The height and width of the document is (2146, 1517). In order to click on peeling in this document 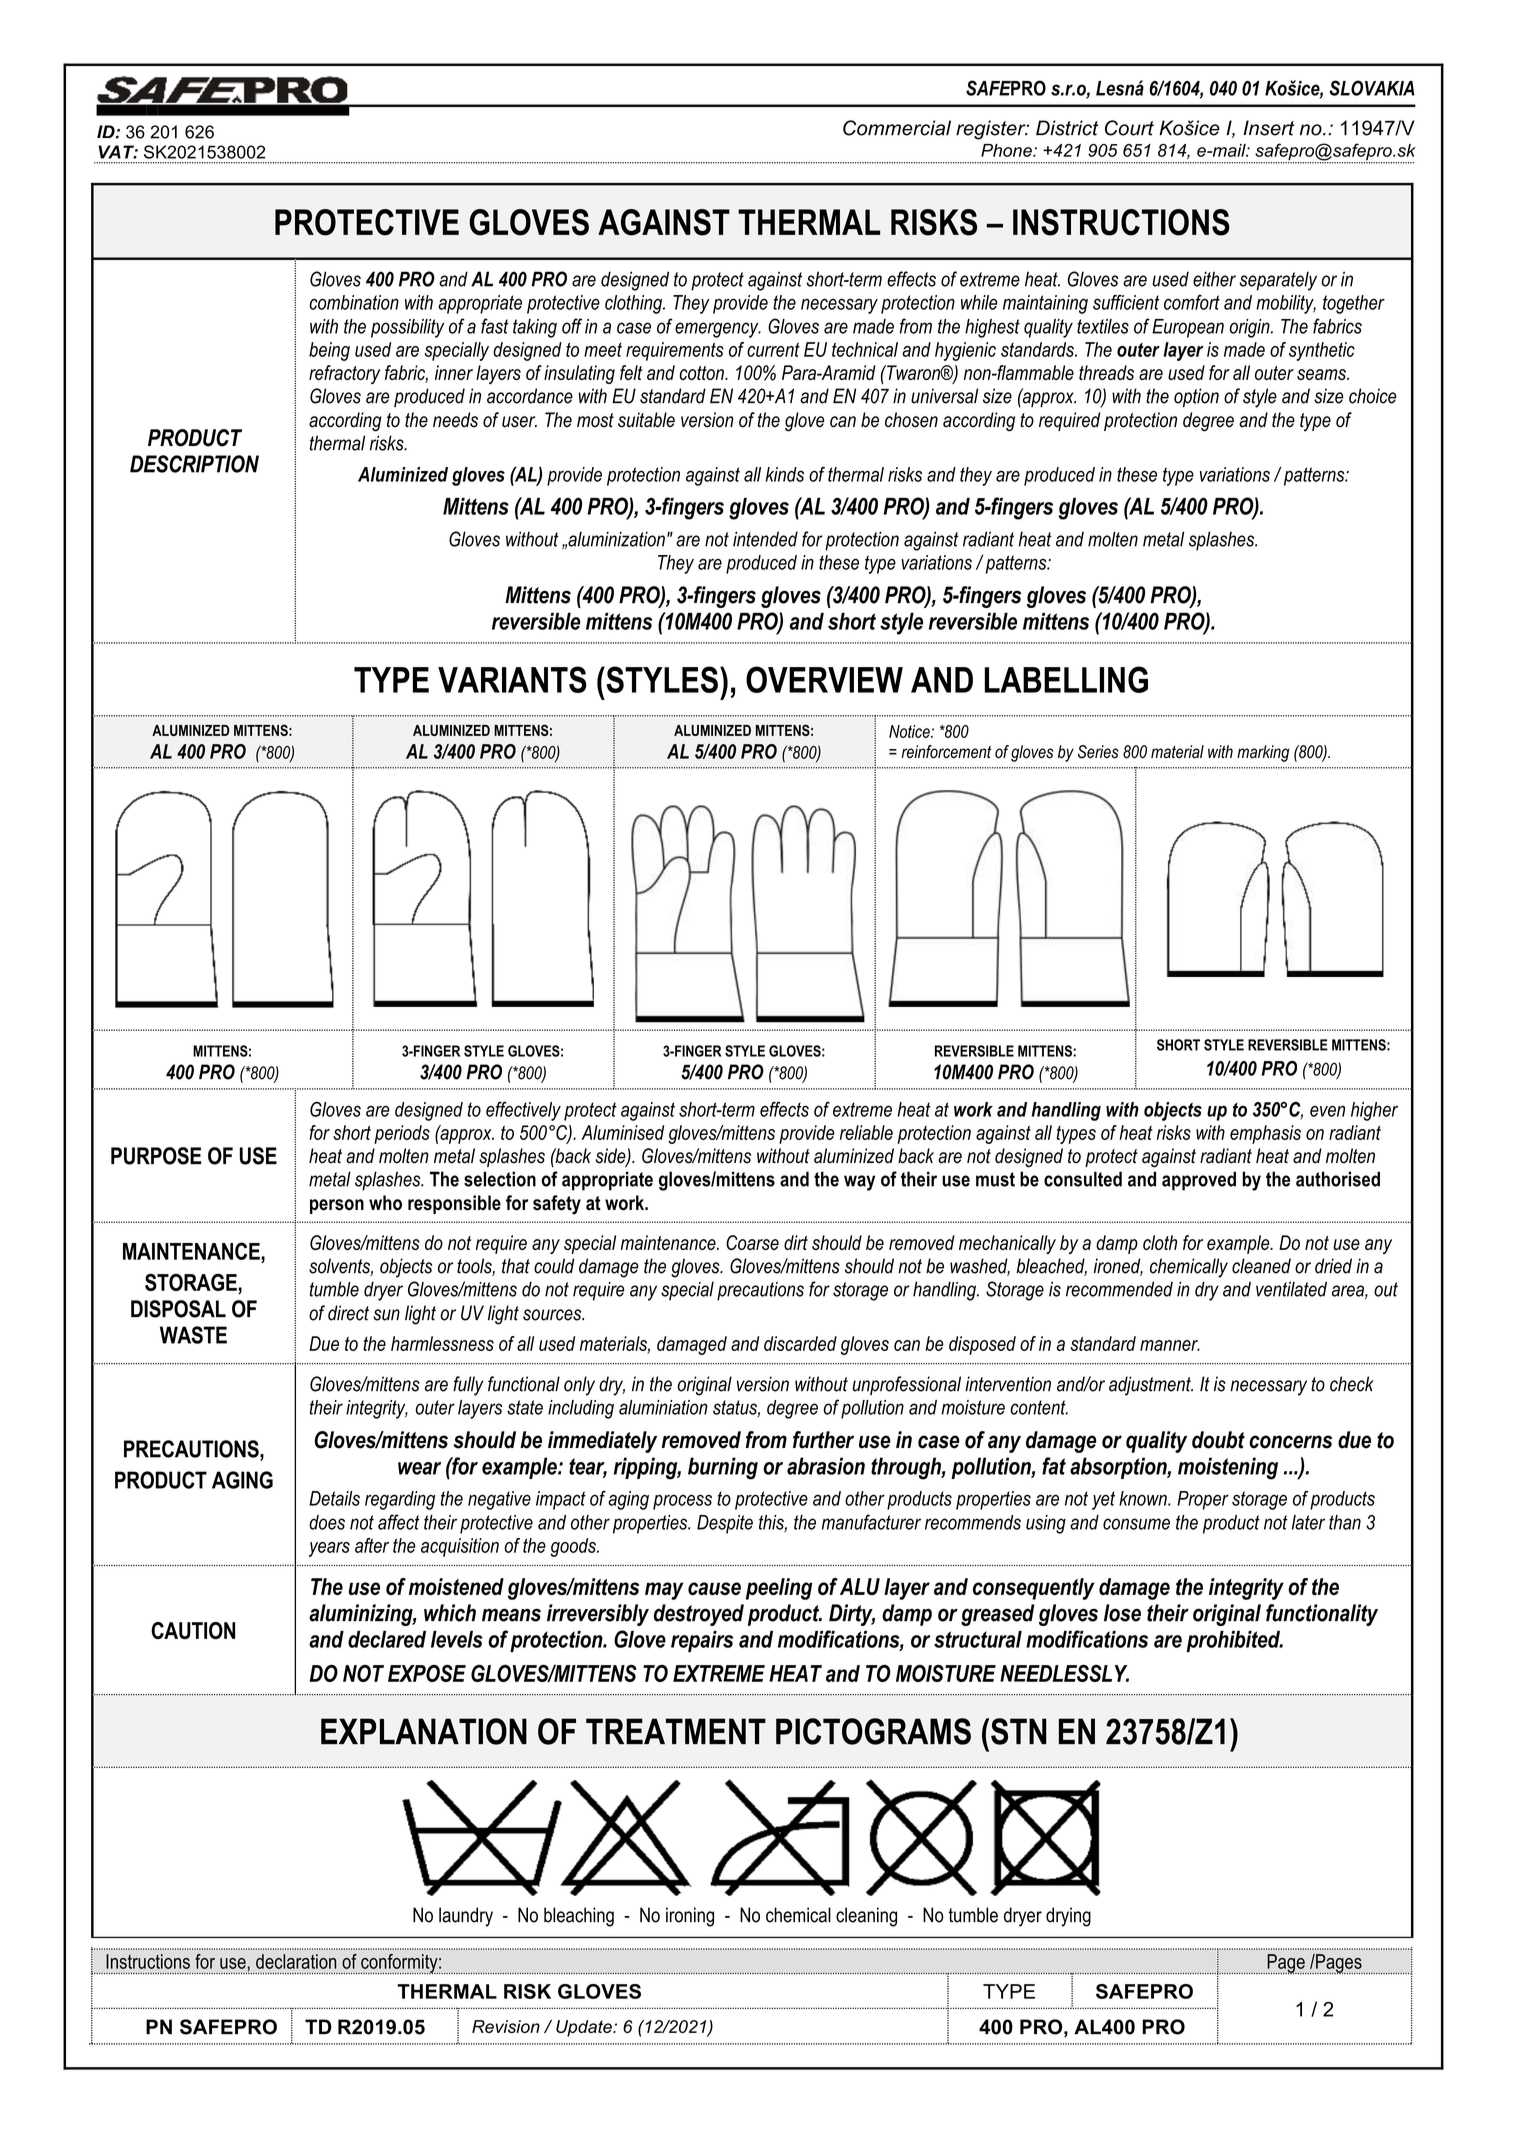, I will do `click(779, 1589)`.
